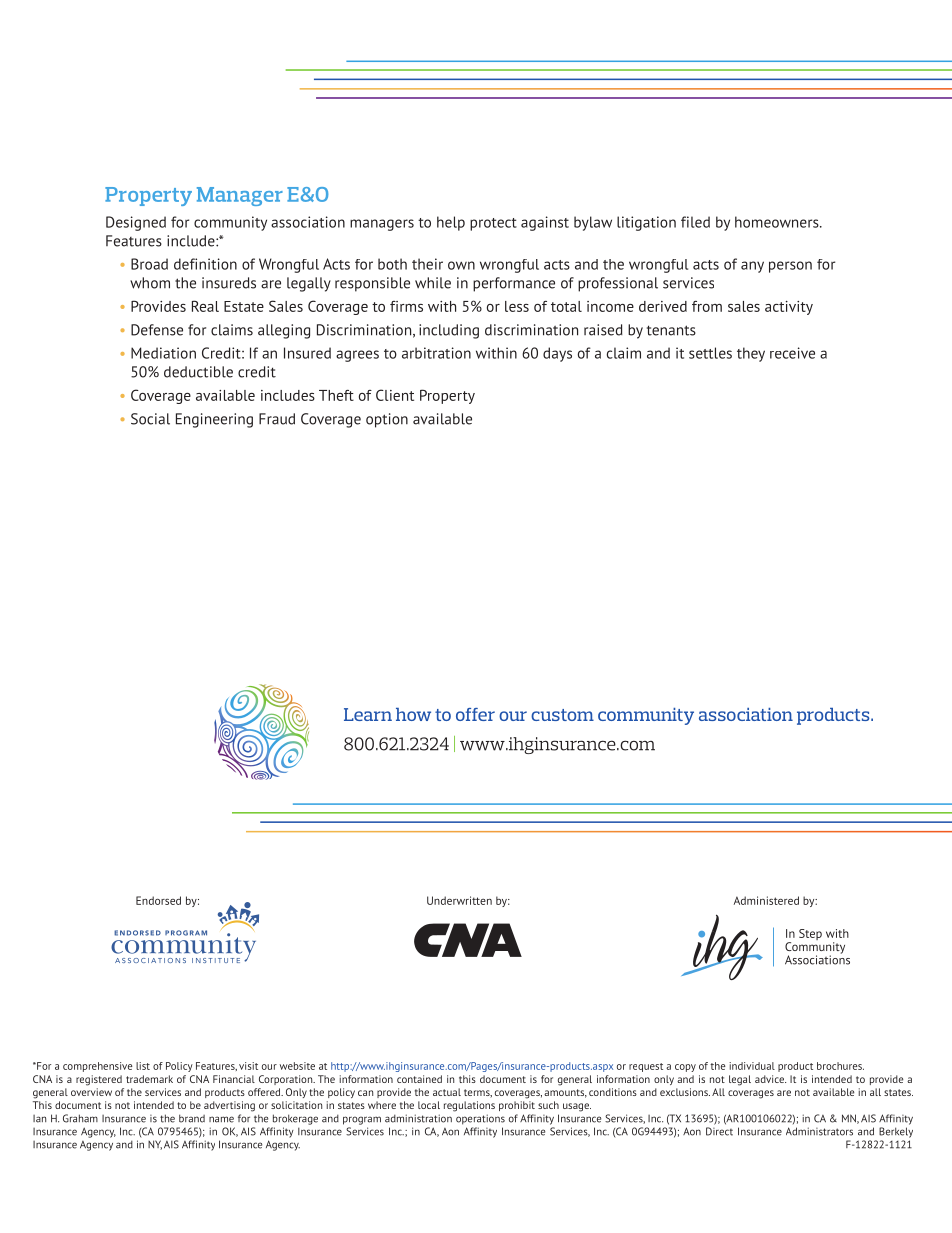 The height and width of the screenshot is (1233, 952). Describe the element at coordinates (413, 714) in the screenshot. I see `how` at that location.
